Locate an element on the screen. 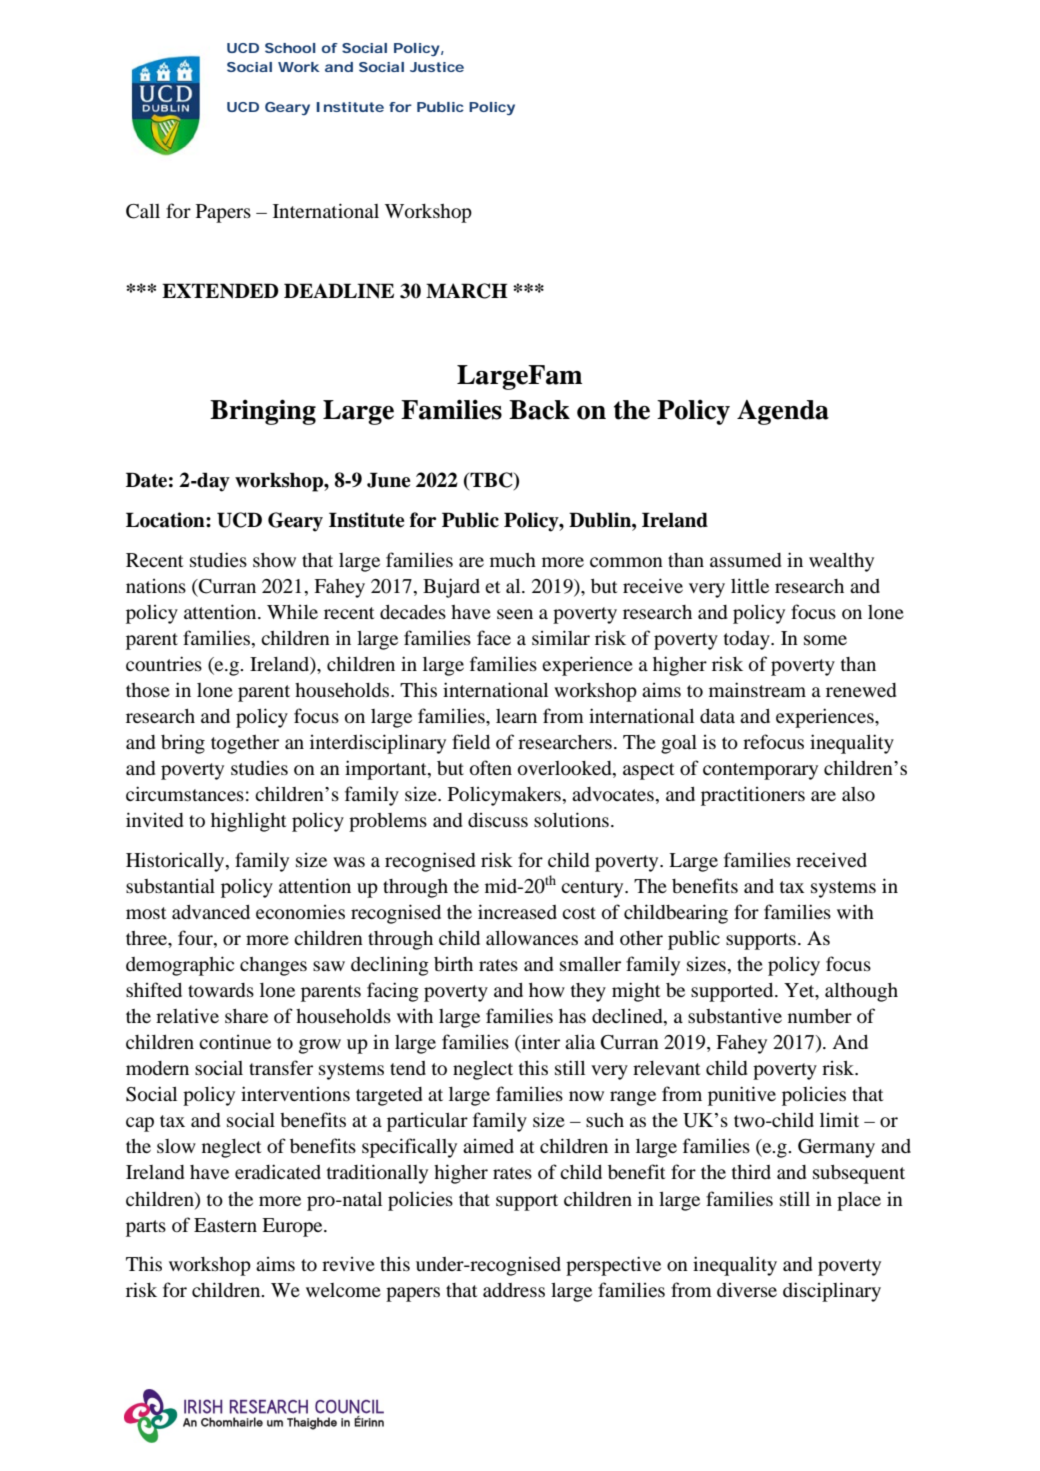 The width and height of the screenshot is (1040, 1471). Eastern is located at coordinates (225, 1225).
